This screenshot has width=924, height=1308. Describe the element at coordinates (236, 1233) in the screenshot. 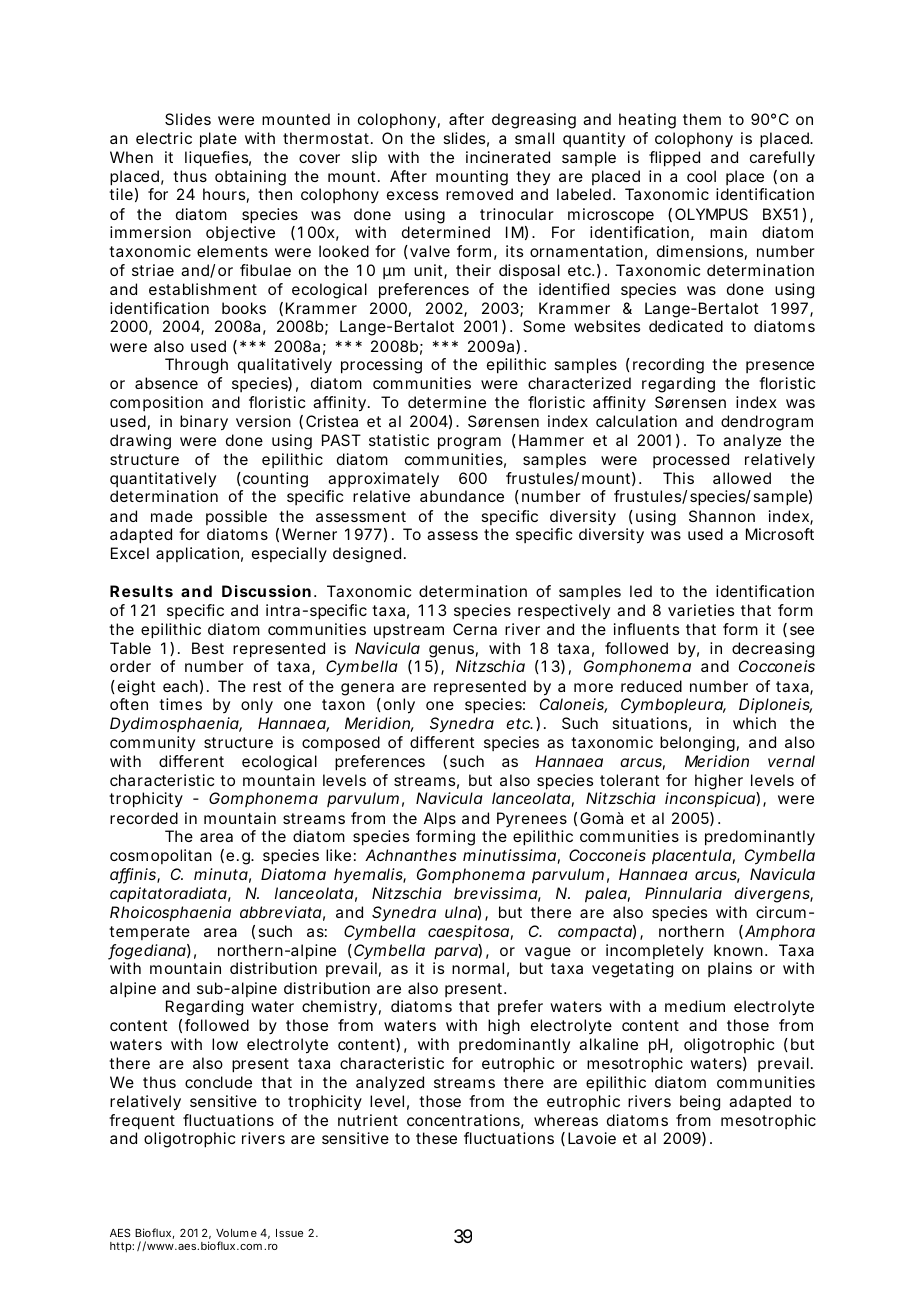

I see `Volume` at that location.
